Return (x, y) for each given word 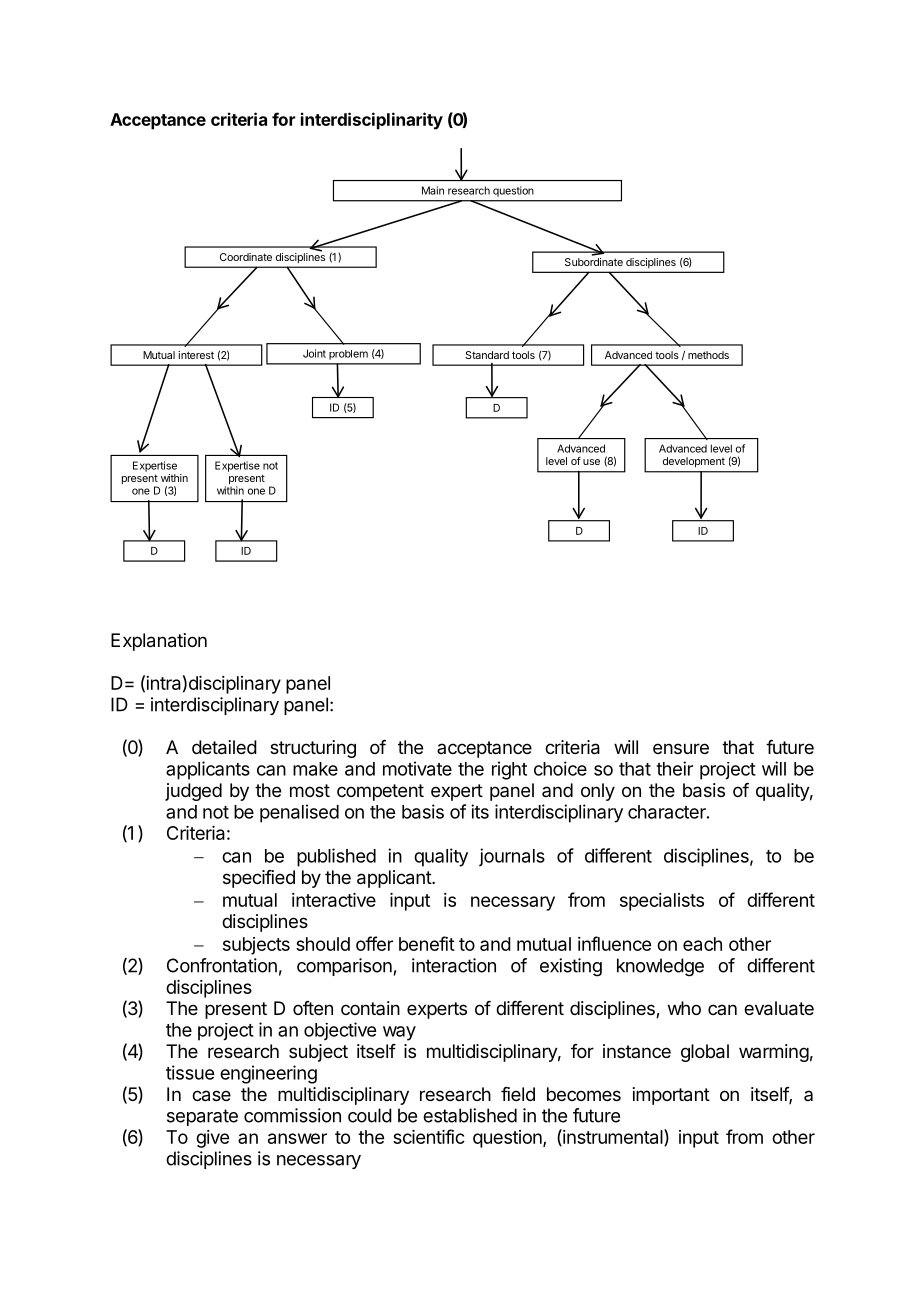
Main (433, 190)
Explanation (159, 642)
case (211, 1096)
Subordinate (594, 262)
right (509, 770)
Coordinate (246, 257)
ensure (681, 748)
